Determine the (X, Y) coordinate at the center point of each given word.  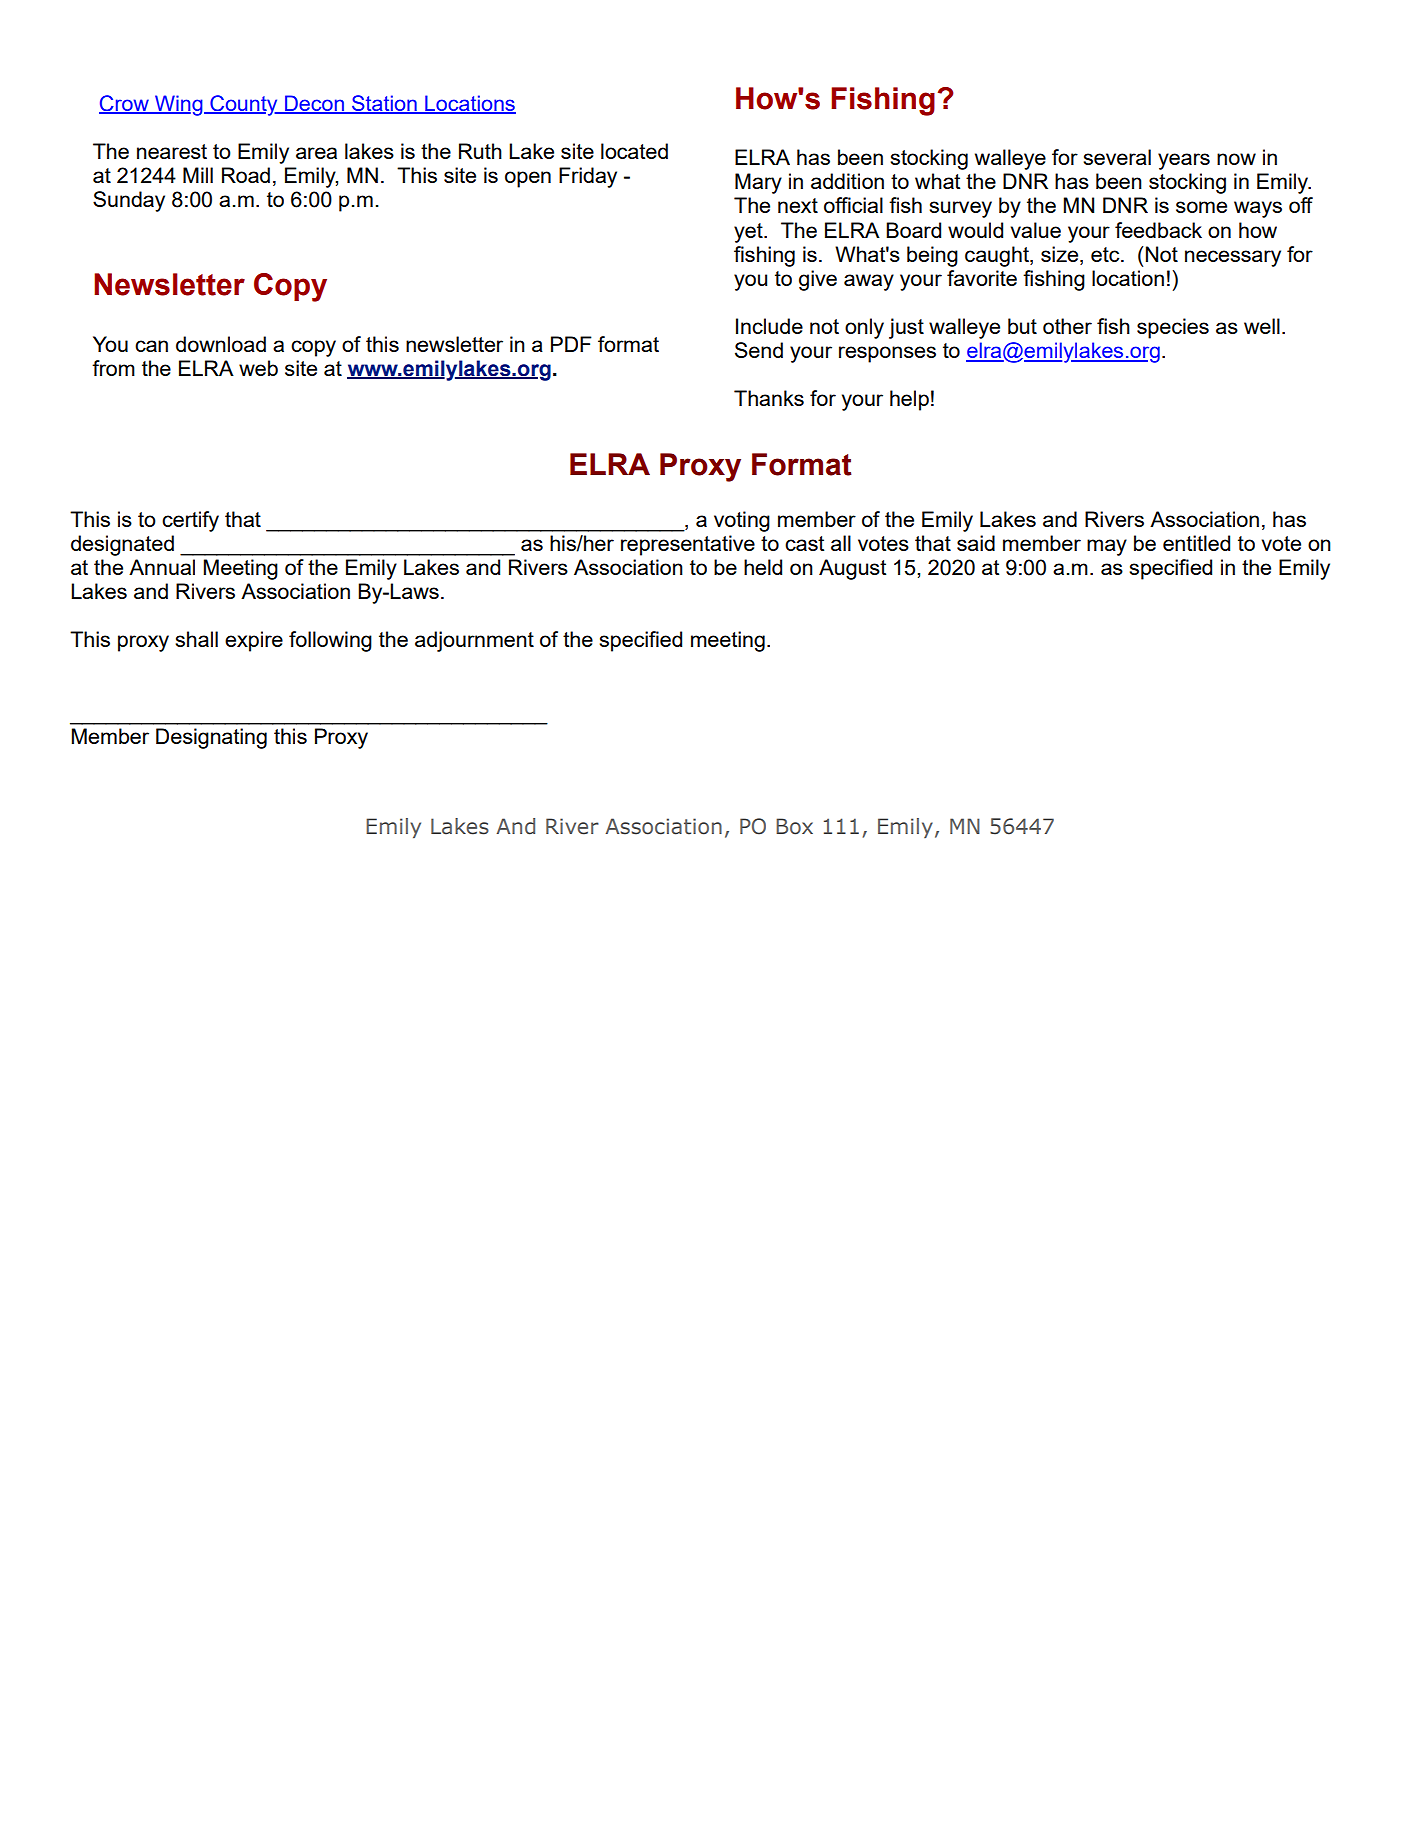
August (852, 569)
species (1173, 328)
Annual (162, 567)
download (221, 344)
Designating (211, 738)
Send (759, 350)
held (763, 567)
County (244, 105)
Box (794, 826)
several (1117, 157)
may (1107, 547)
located (634, 151)
